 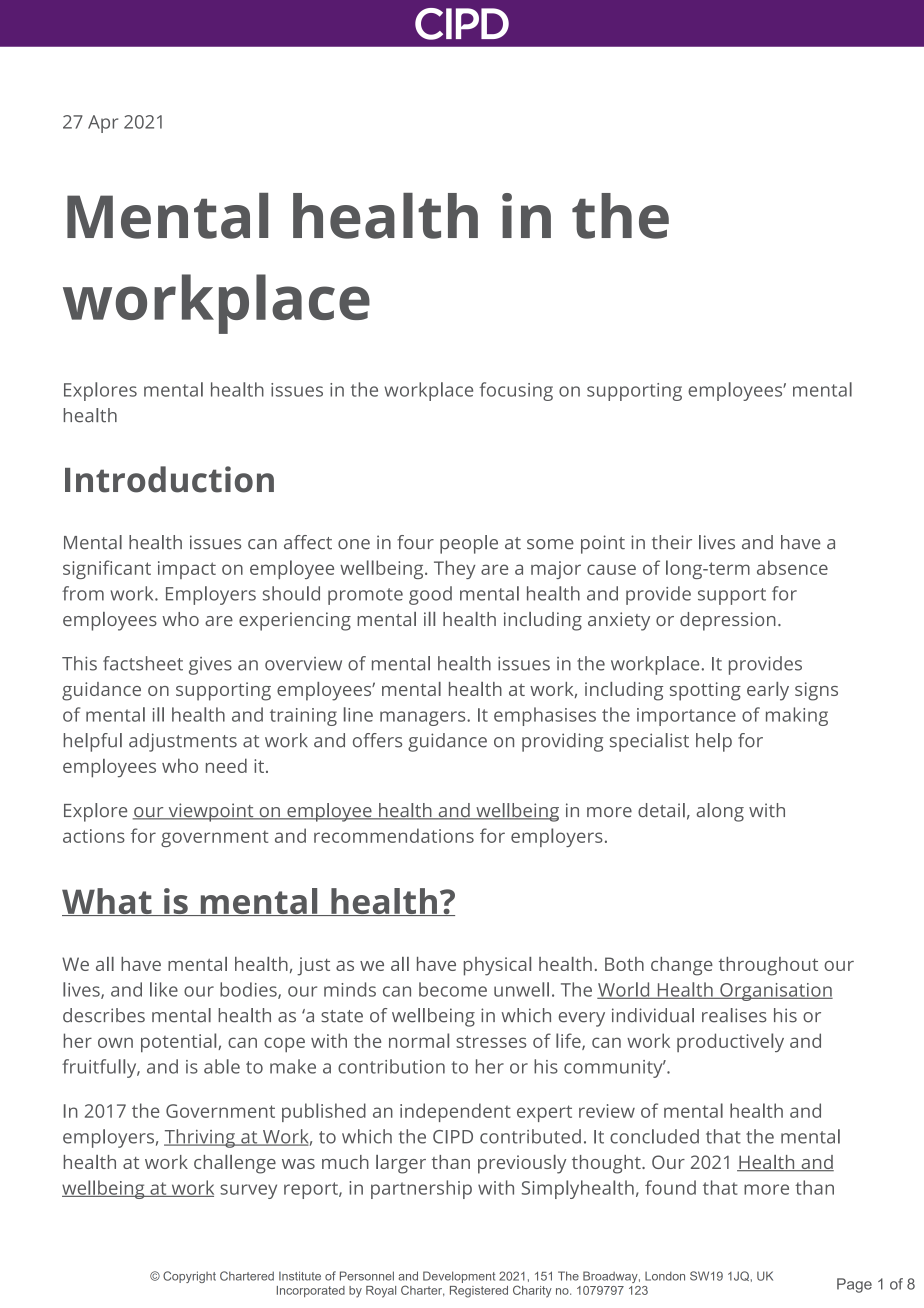 What do you see at coordinates (516, 391) in the screenshot?
I see `focusing` at bounding box center [516, 391].
